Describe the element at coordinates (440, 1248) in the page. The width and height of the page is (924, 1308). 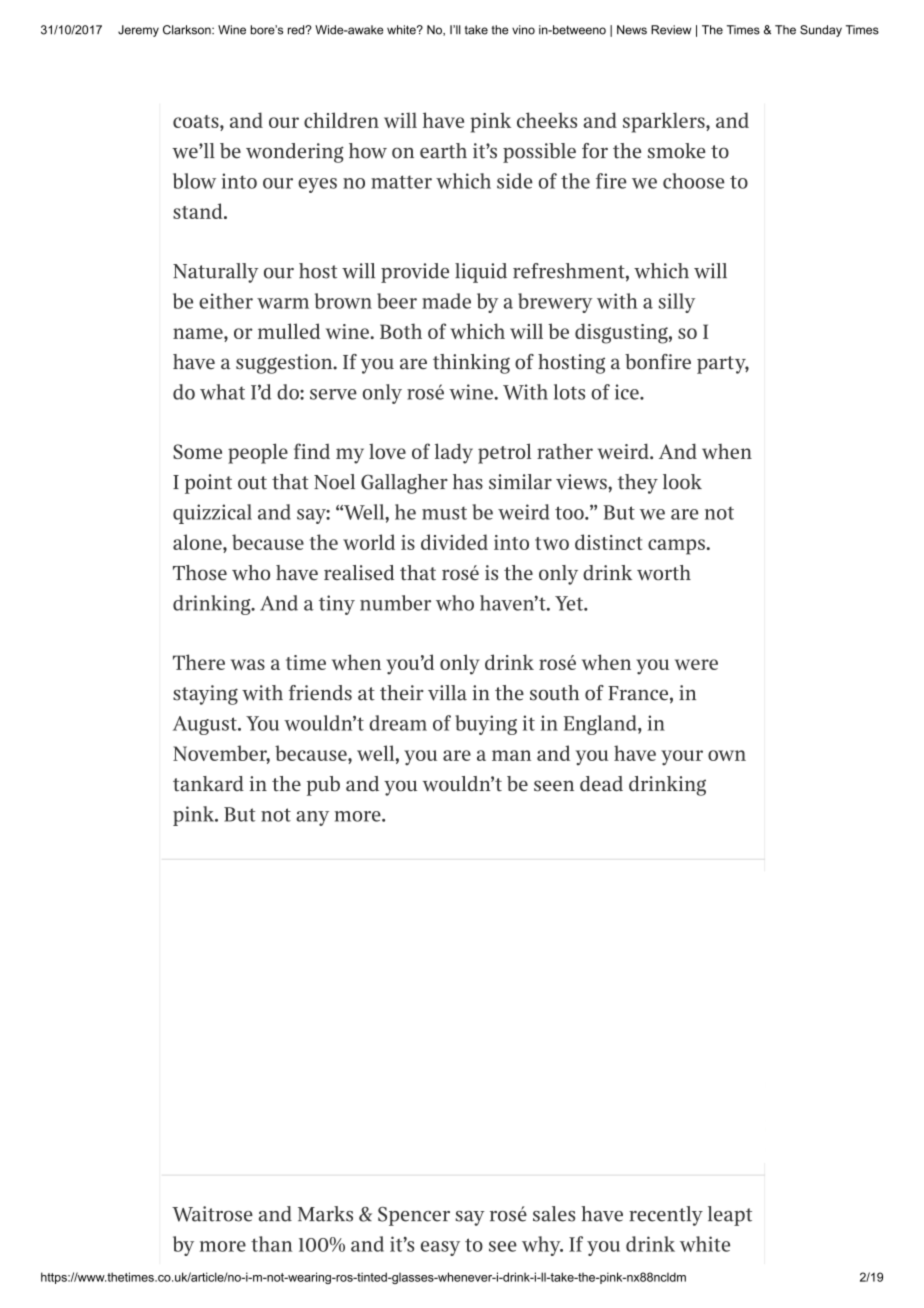
I see `easy` at that location.
